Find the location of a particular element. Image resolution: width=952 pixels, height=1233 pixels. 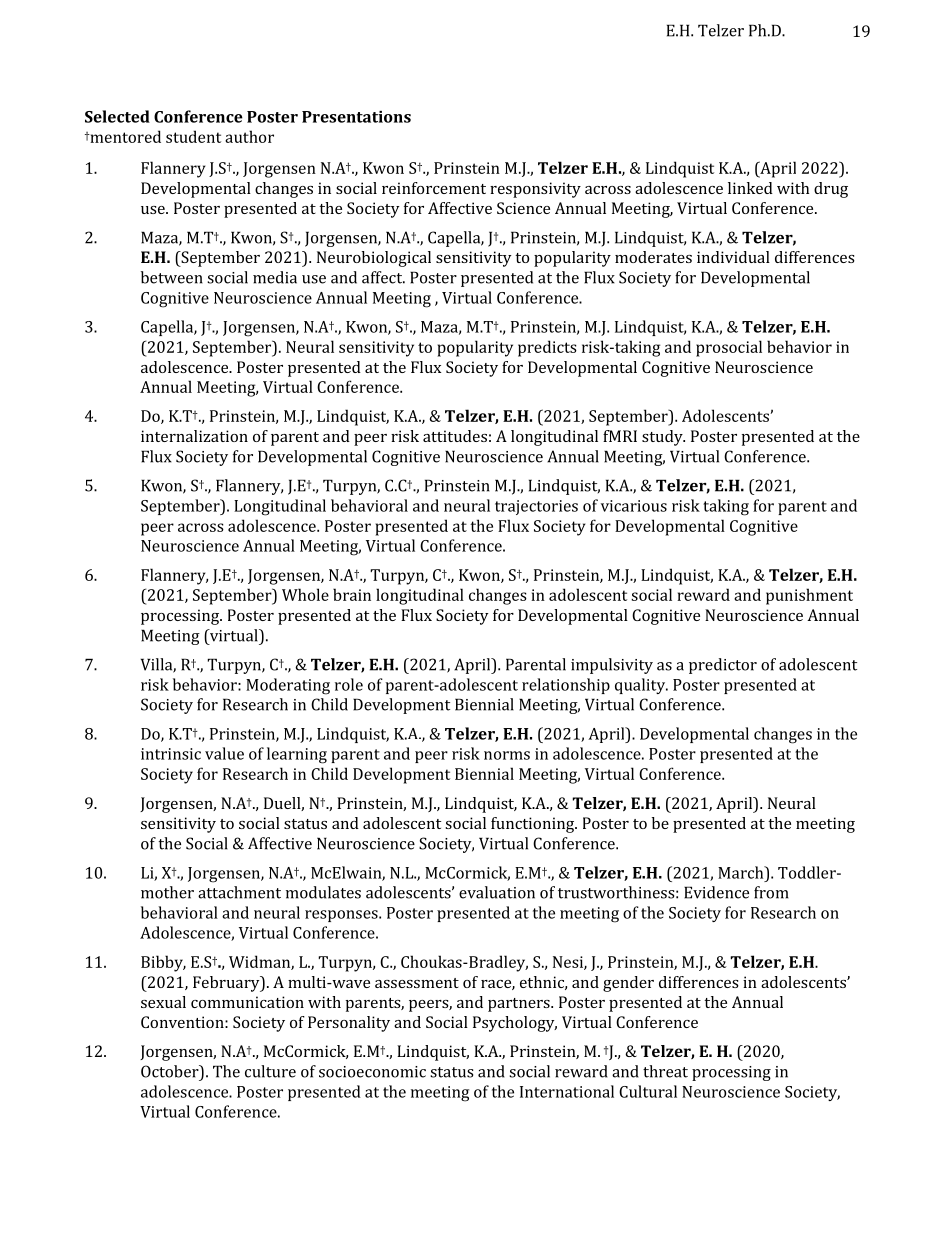

value is located at coordinates (224, 753).
